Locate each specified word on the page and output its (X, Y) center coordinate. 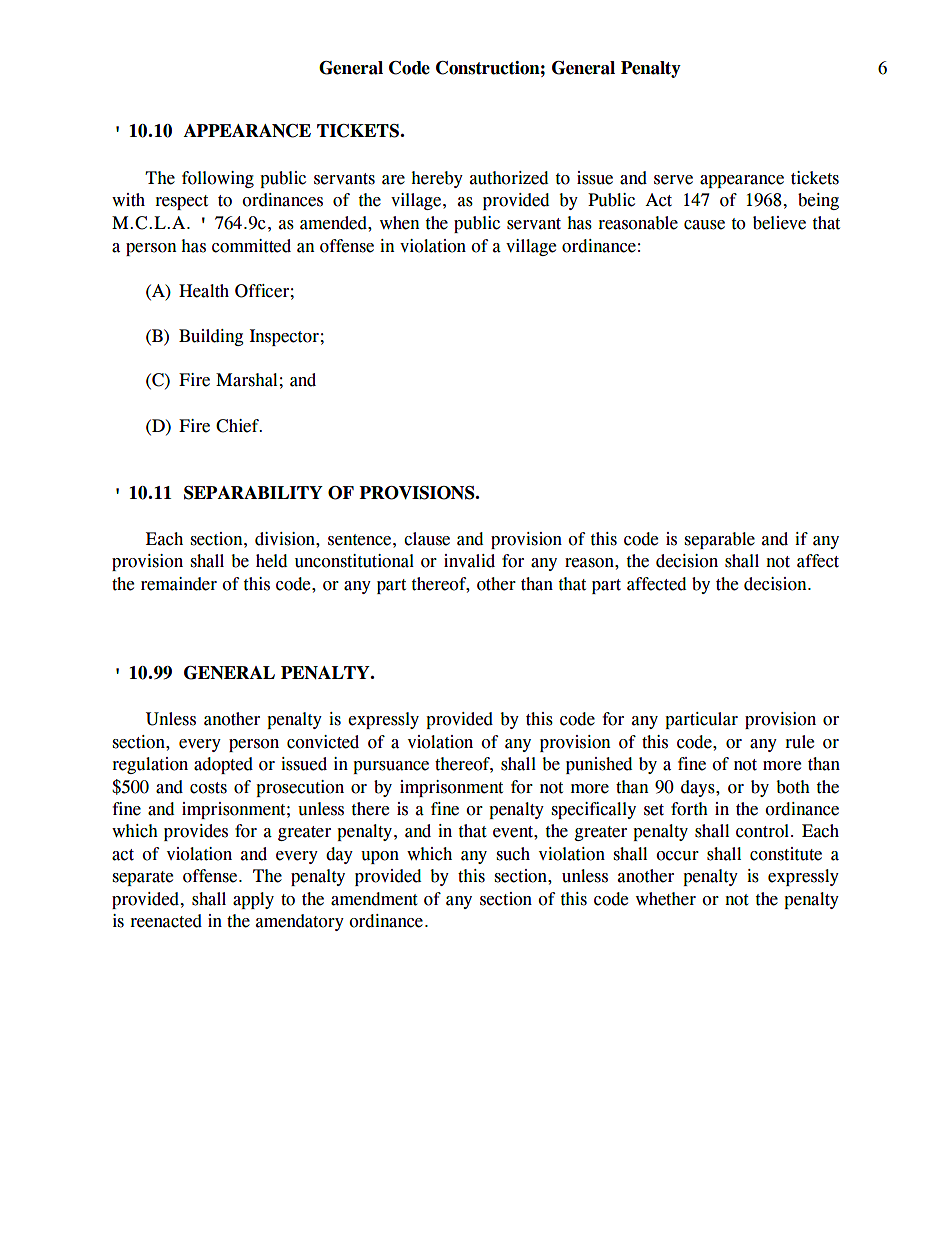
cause (704, 225)
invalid (469, 561)
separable (720, 540)
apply (253, 900)
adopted (223, 765)
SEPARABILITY (253, 493)
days (699, 788)
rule (799, 742)
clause (427, 539)
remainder (179, 584)
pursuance (391, 767)
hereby (437, 179)
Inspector (284, 337)
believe (779, 223)
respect (181, 202)
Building (211, 337)
